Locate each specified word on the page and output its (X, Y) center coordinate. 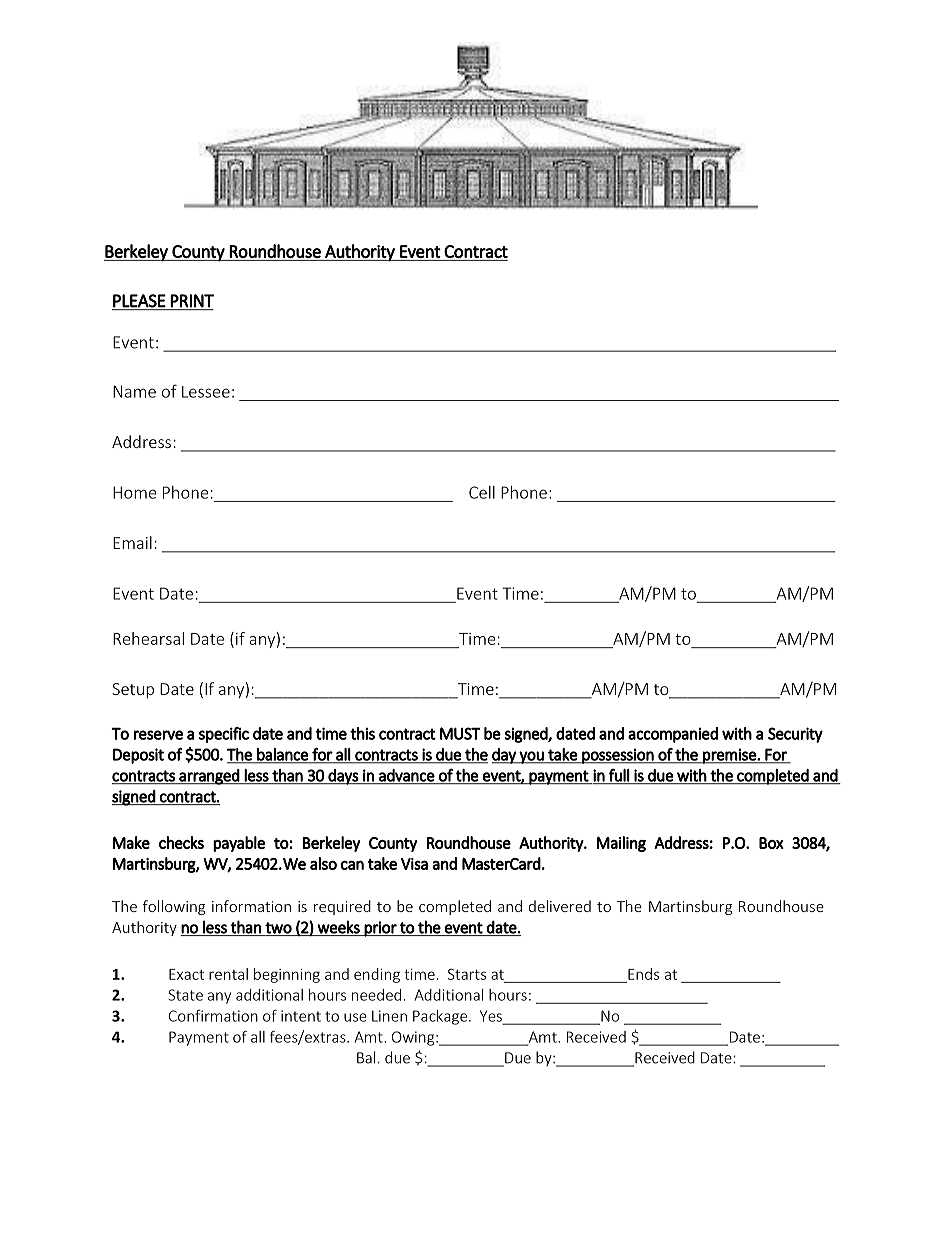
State (185, 995)
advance (406, 776)
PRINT (192, 301)
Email (132, 542)
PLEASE (139, 301)
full (619, 776)
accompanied (673, 735)
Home (135, 492)
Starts (467, 974)
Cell (482, 492)
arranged (209, 777)
